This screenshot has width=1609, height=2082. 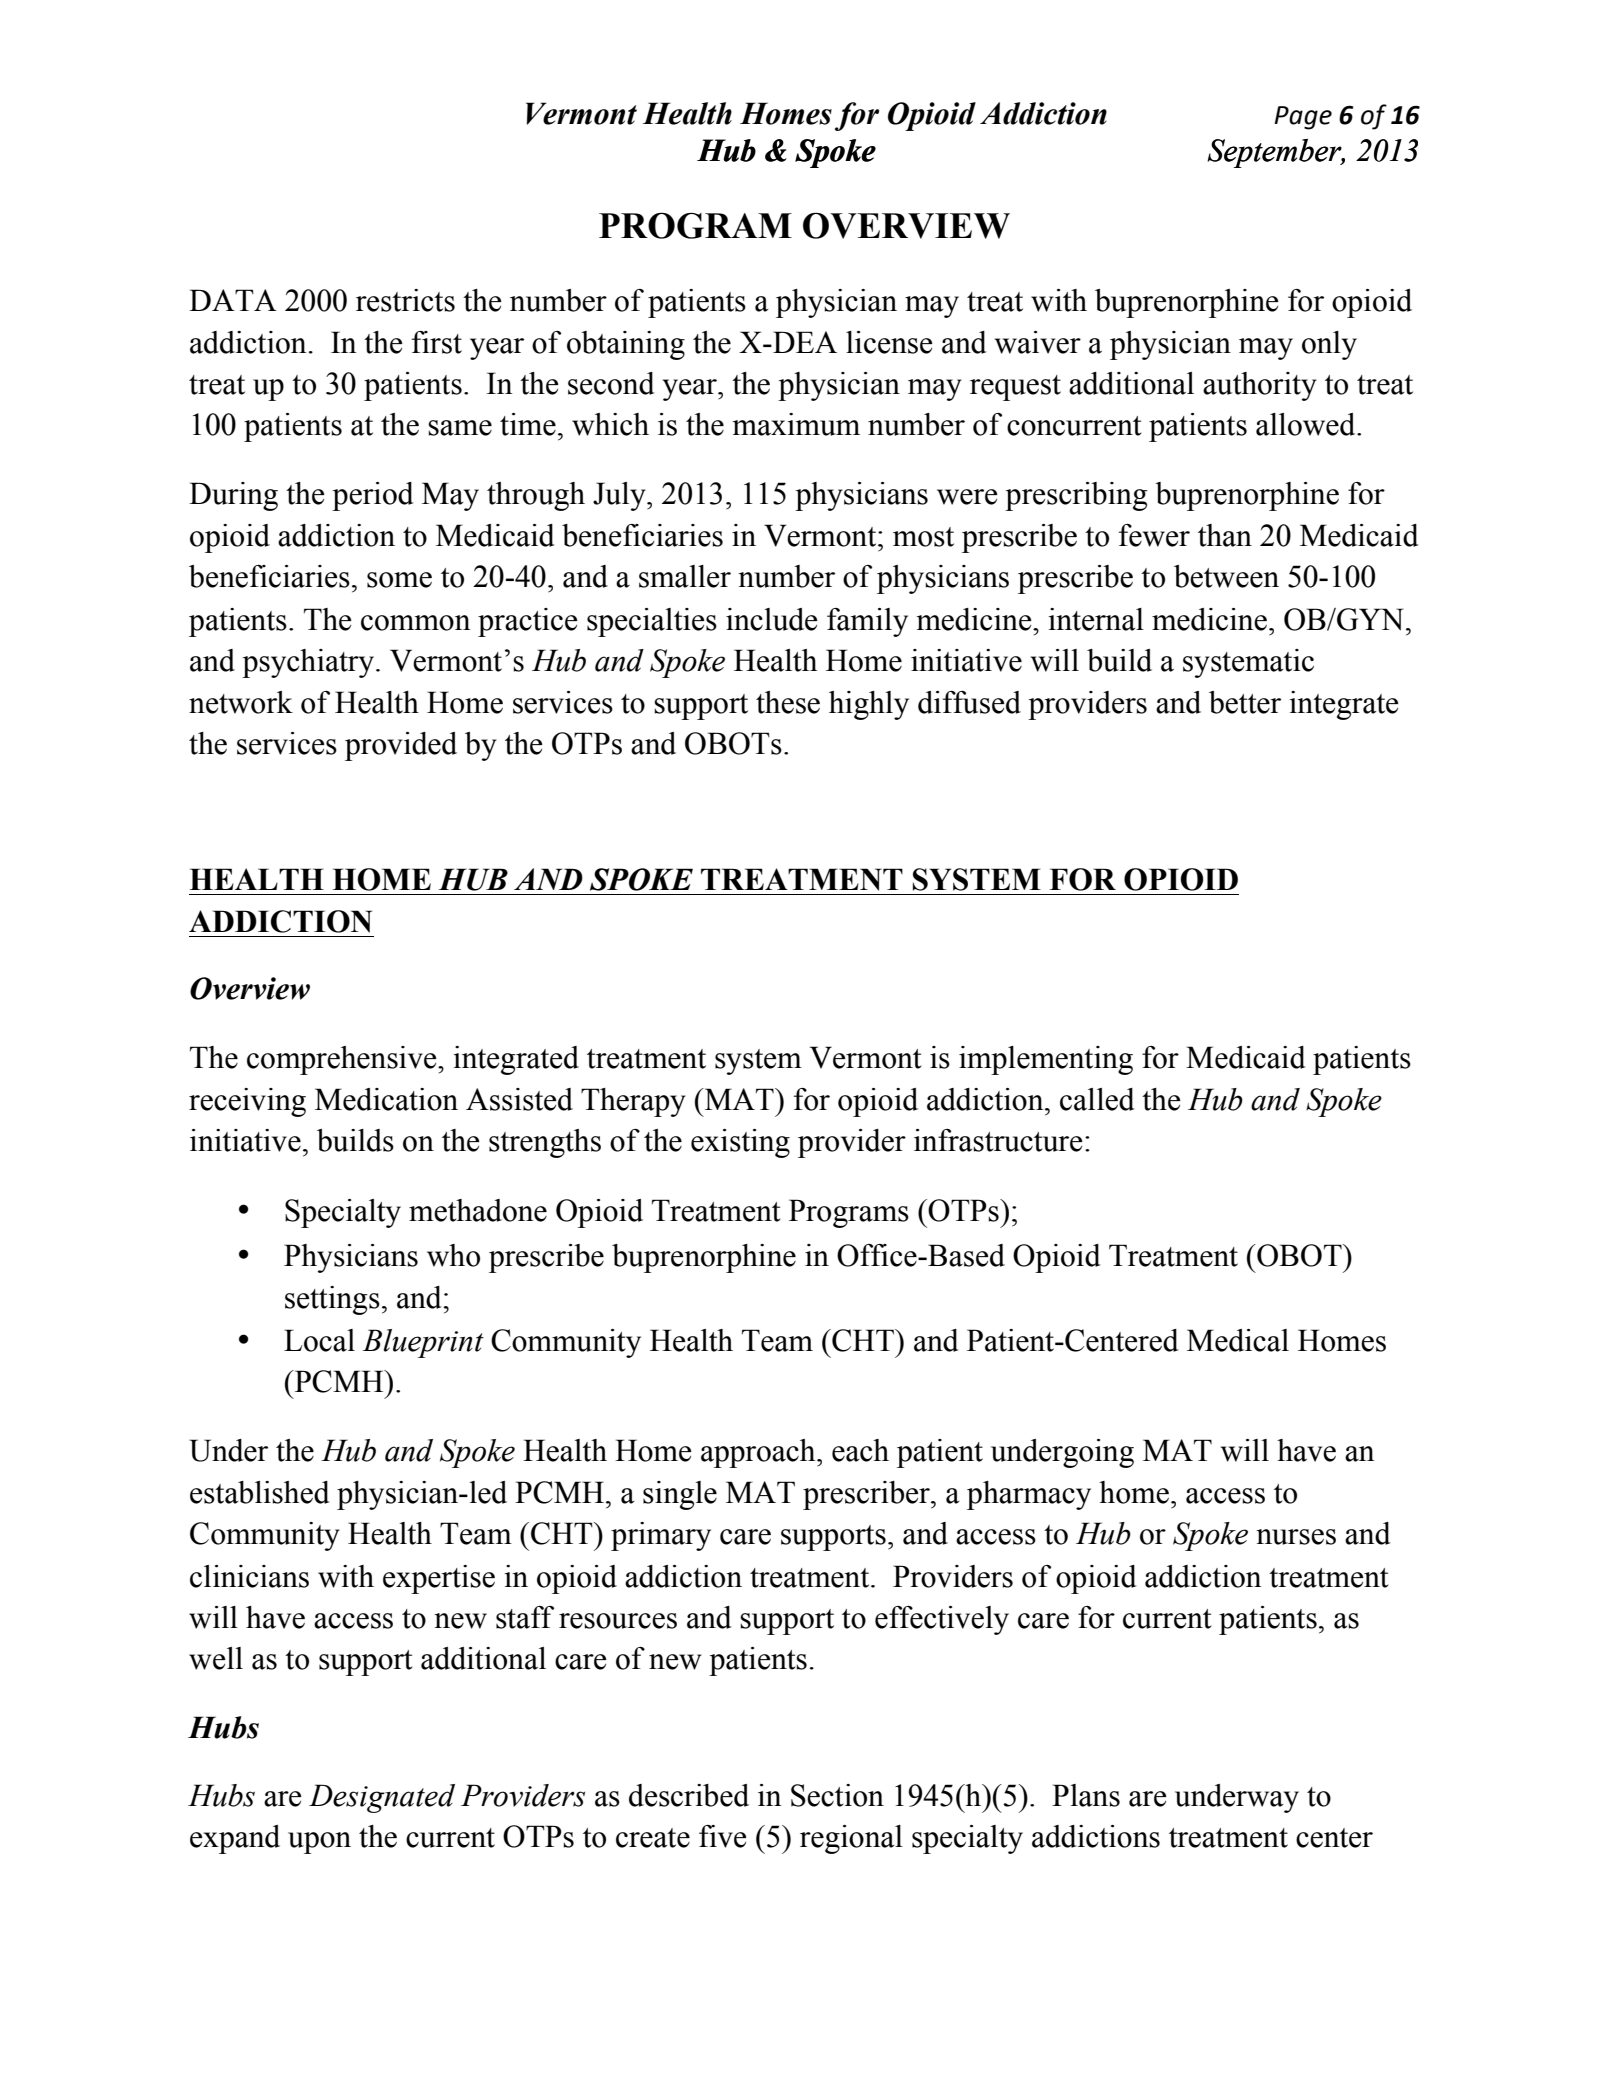 What do you see at coordinates (382, 1798) in the screenshot?
I see `Designated` at bounding box center [382, 1798].
